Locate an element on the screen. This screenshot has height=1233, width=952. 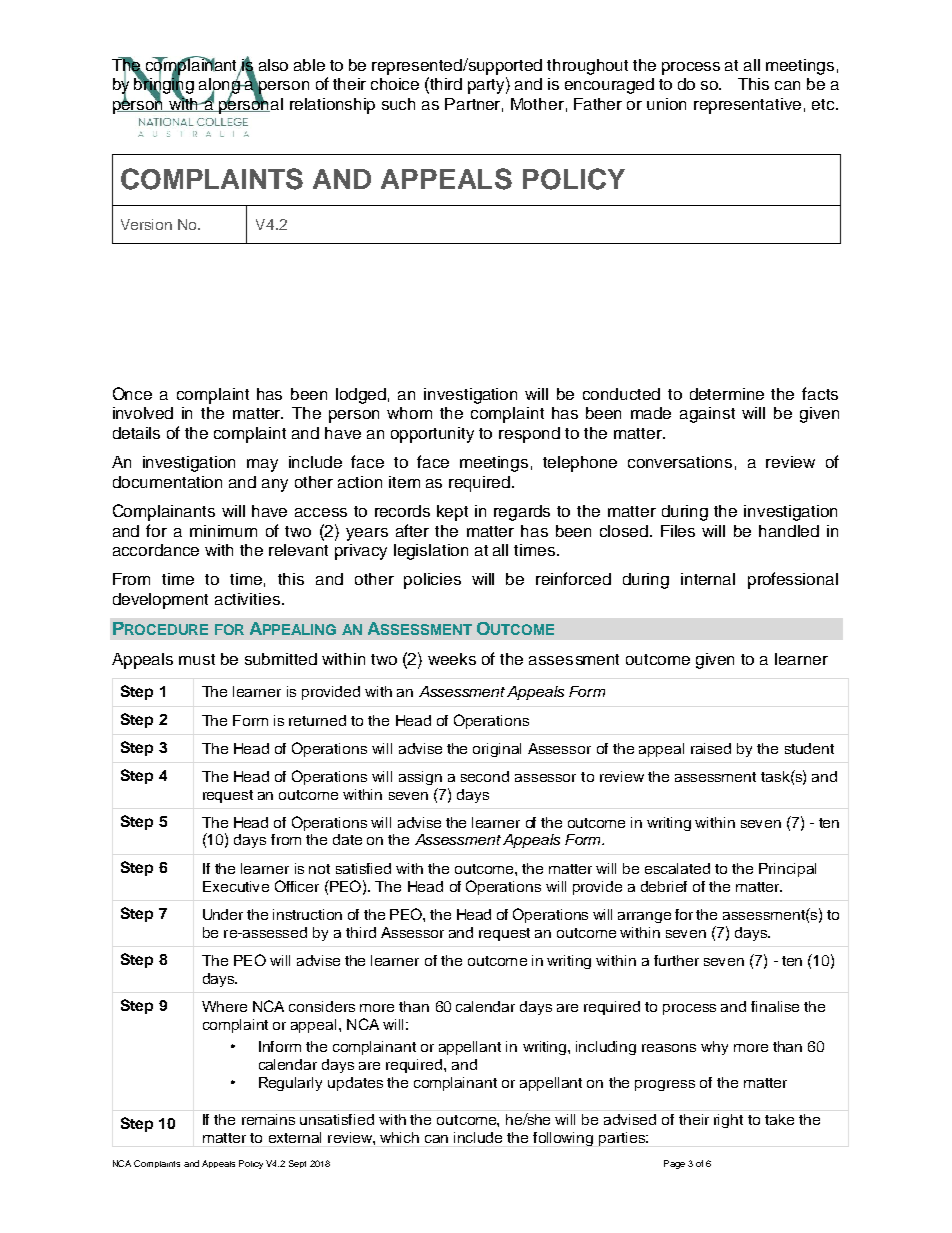
Under is located at coordinates (223, 914).
